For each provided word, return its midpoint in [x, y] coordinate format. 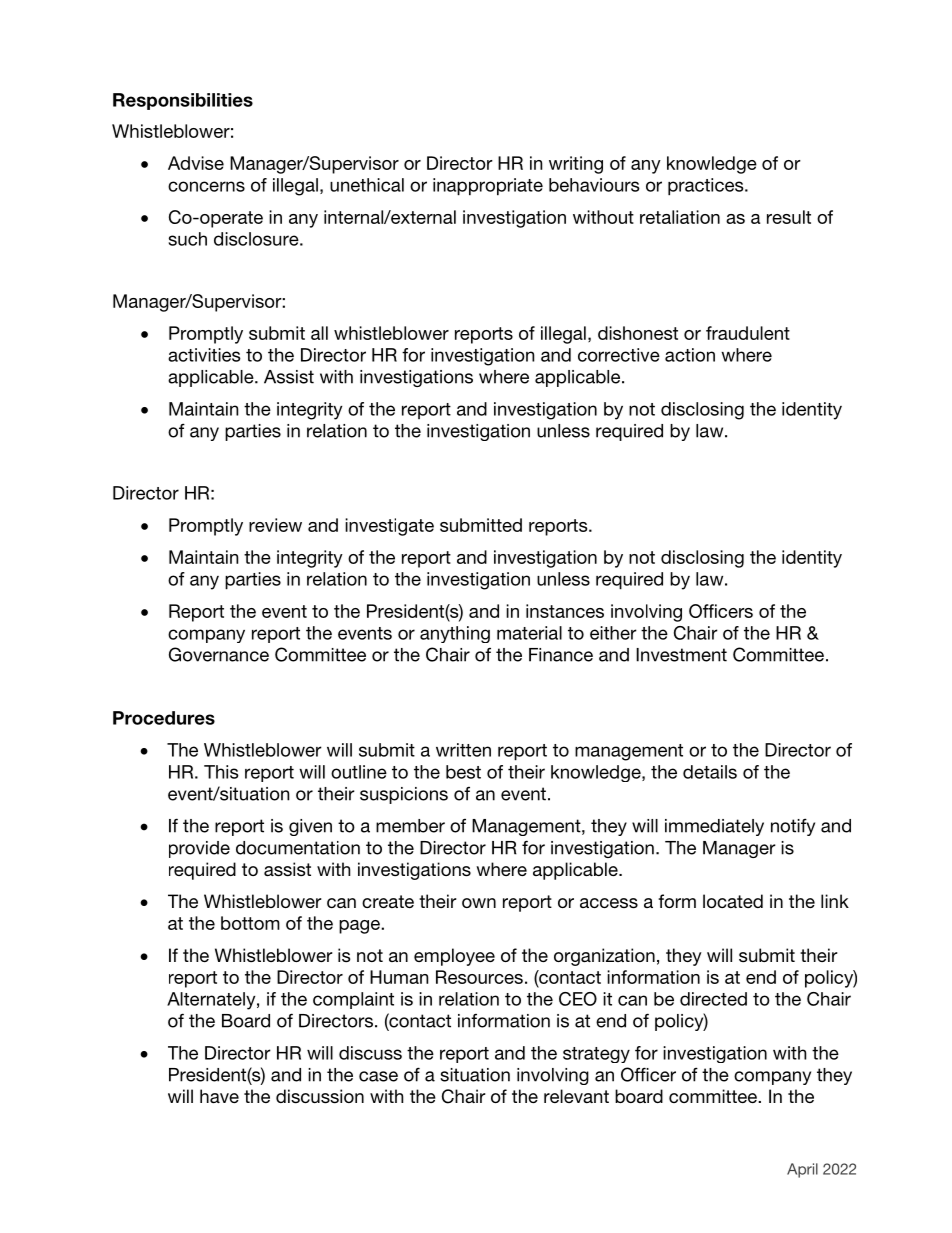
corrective [619, 355]
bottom [250, 923]
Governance [219, 654]
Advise [196, 163]
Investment [681, 655]
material [529, 633]
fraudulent [748, 333]
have [219, 1096]
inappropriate [488, 187]
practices [707, 187]
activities [204, 355]
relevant [576, 1096]
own [479, 903]
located [733, 901]
